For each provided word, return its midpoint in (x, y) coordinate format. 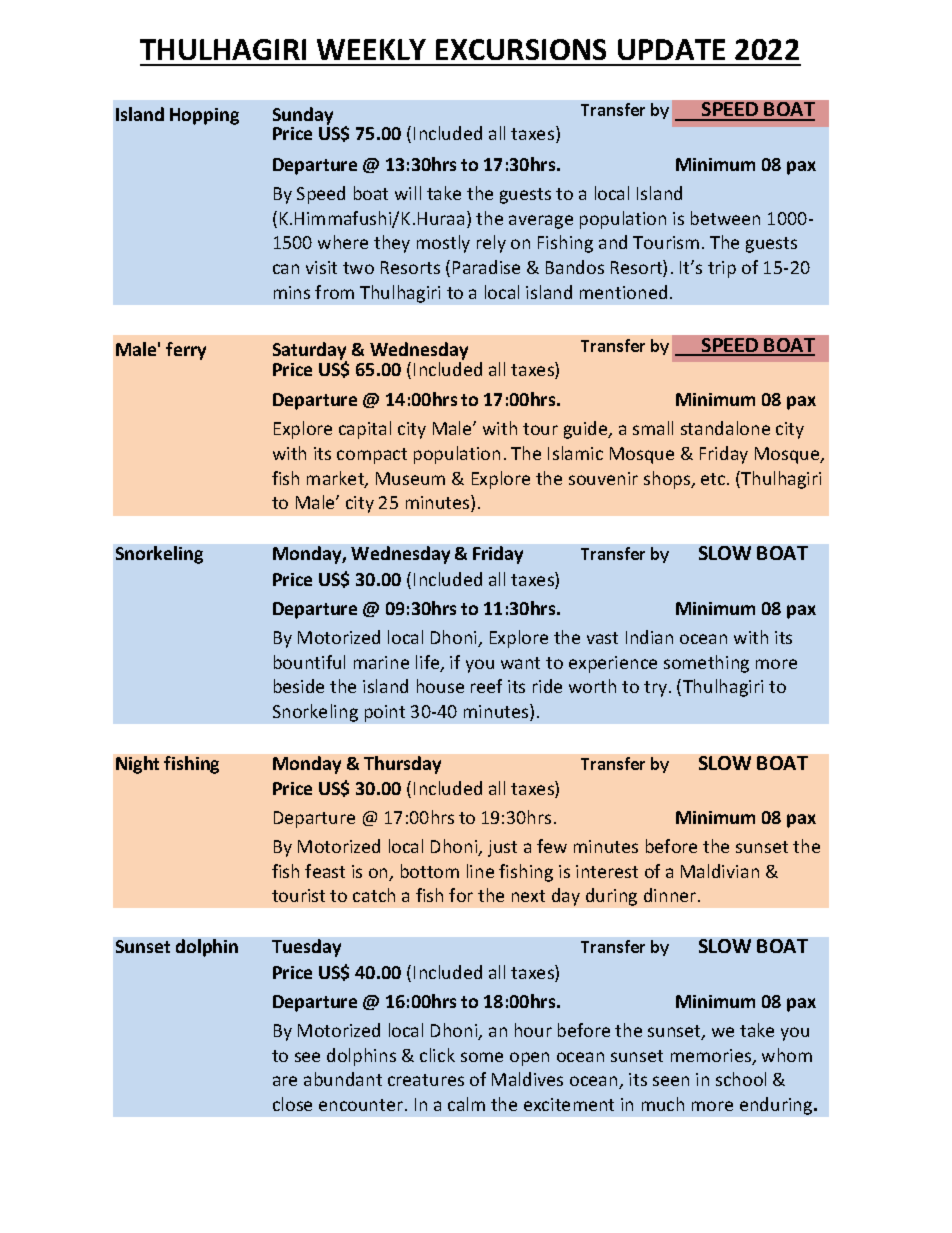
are (285, 1081)
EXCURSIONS (521, 49)
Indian (649, 637)
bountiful (309, 662)
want (520, 663)
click (437, 1055)
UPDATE (671, 49)
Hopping (204, 116)
